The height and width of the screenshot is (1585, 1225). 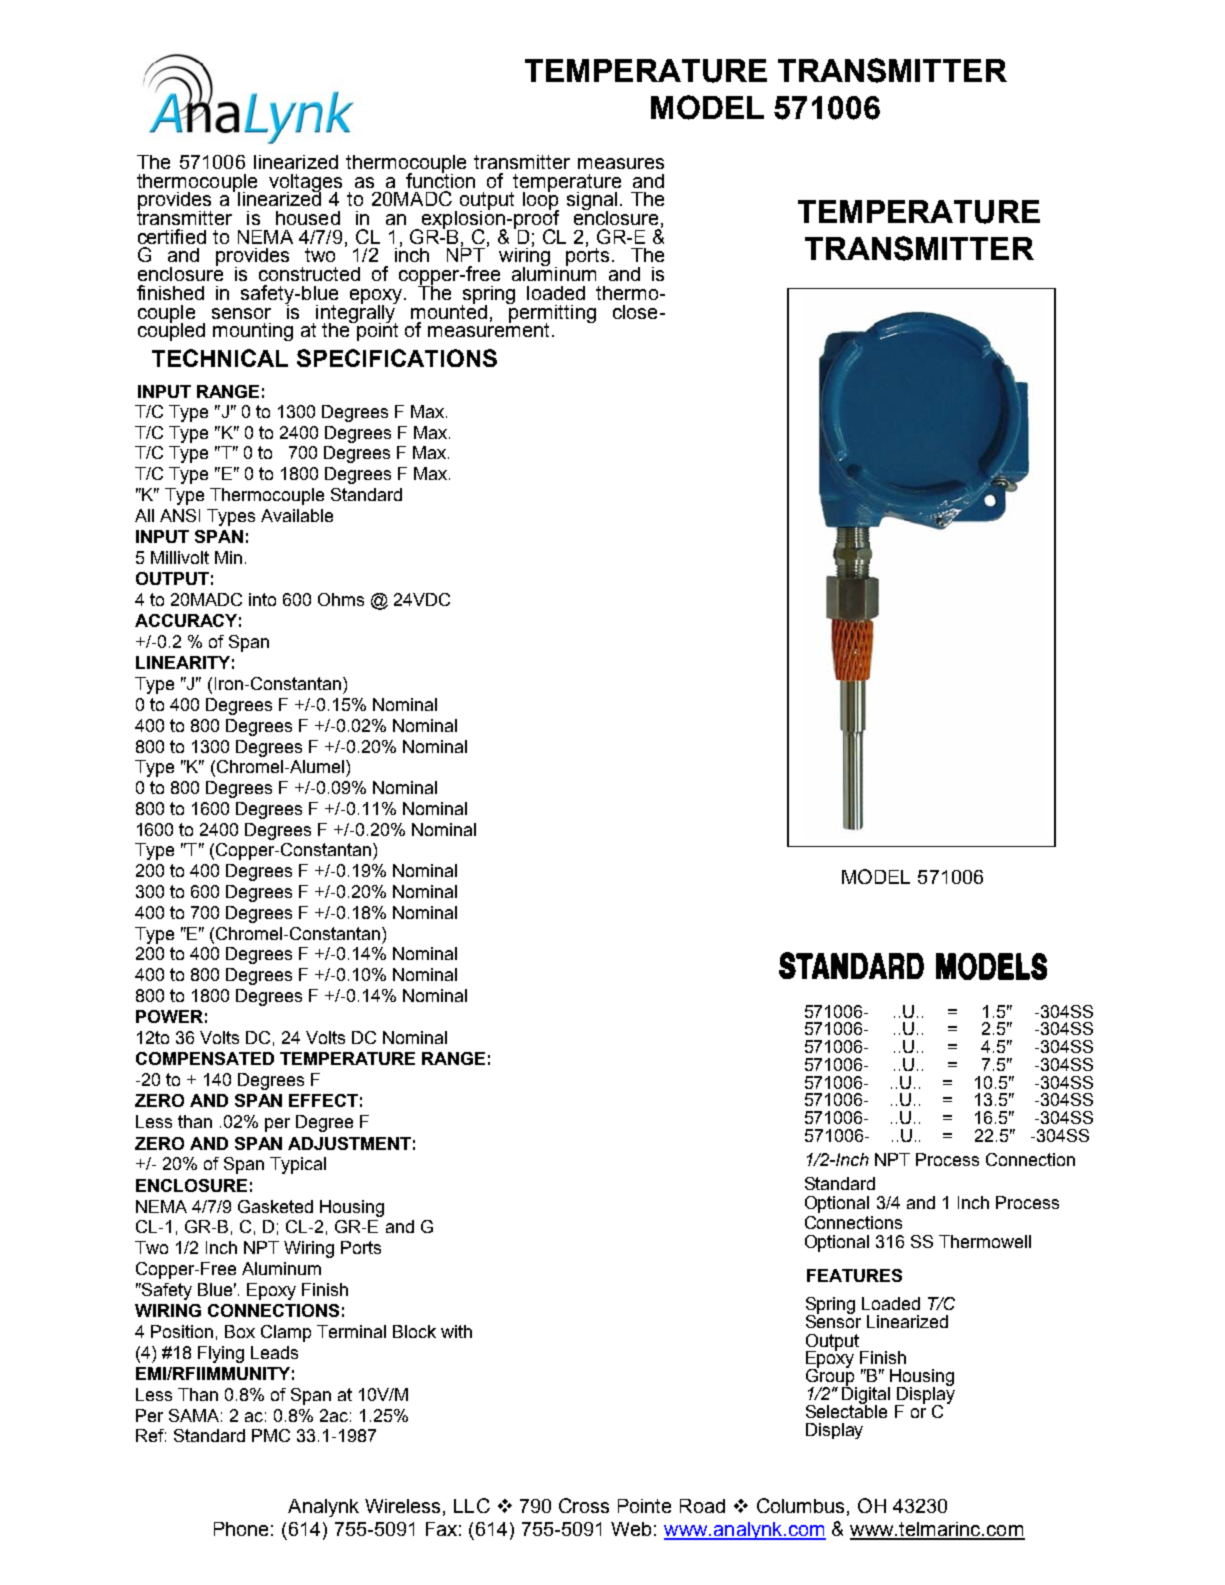 I want to click on COMPENSATED, so click(x=205, y=1058).
